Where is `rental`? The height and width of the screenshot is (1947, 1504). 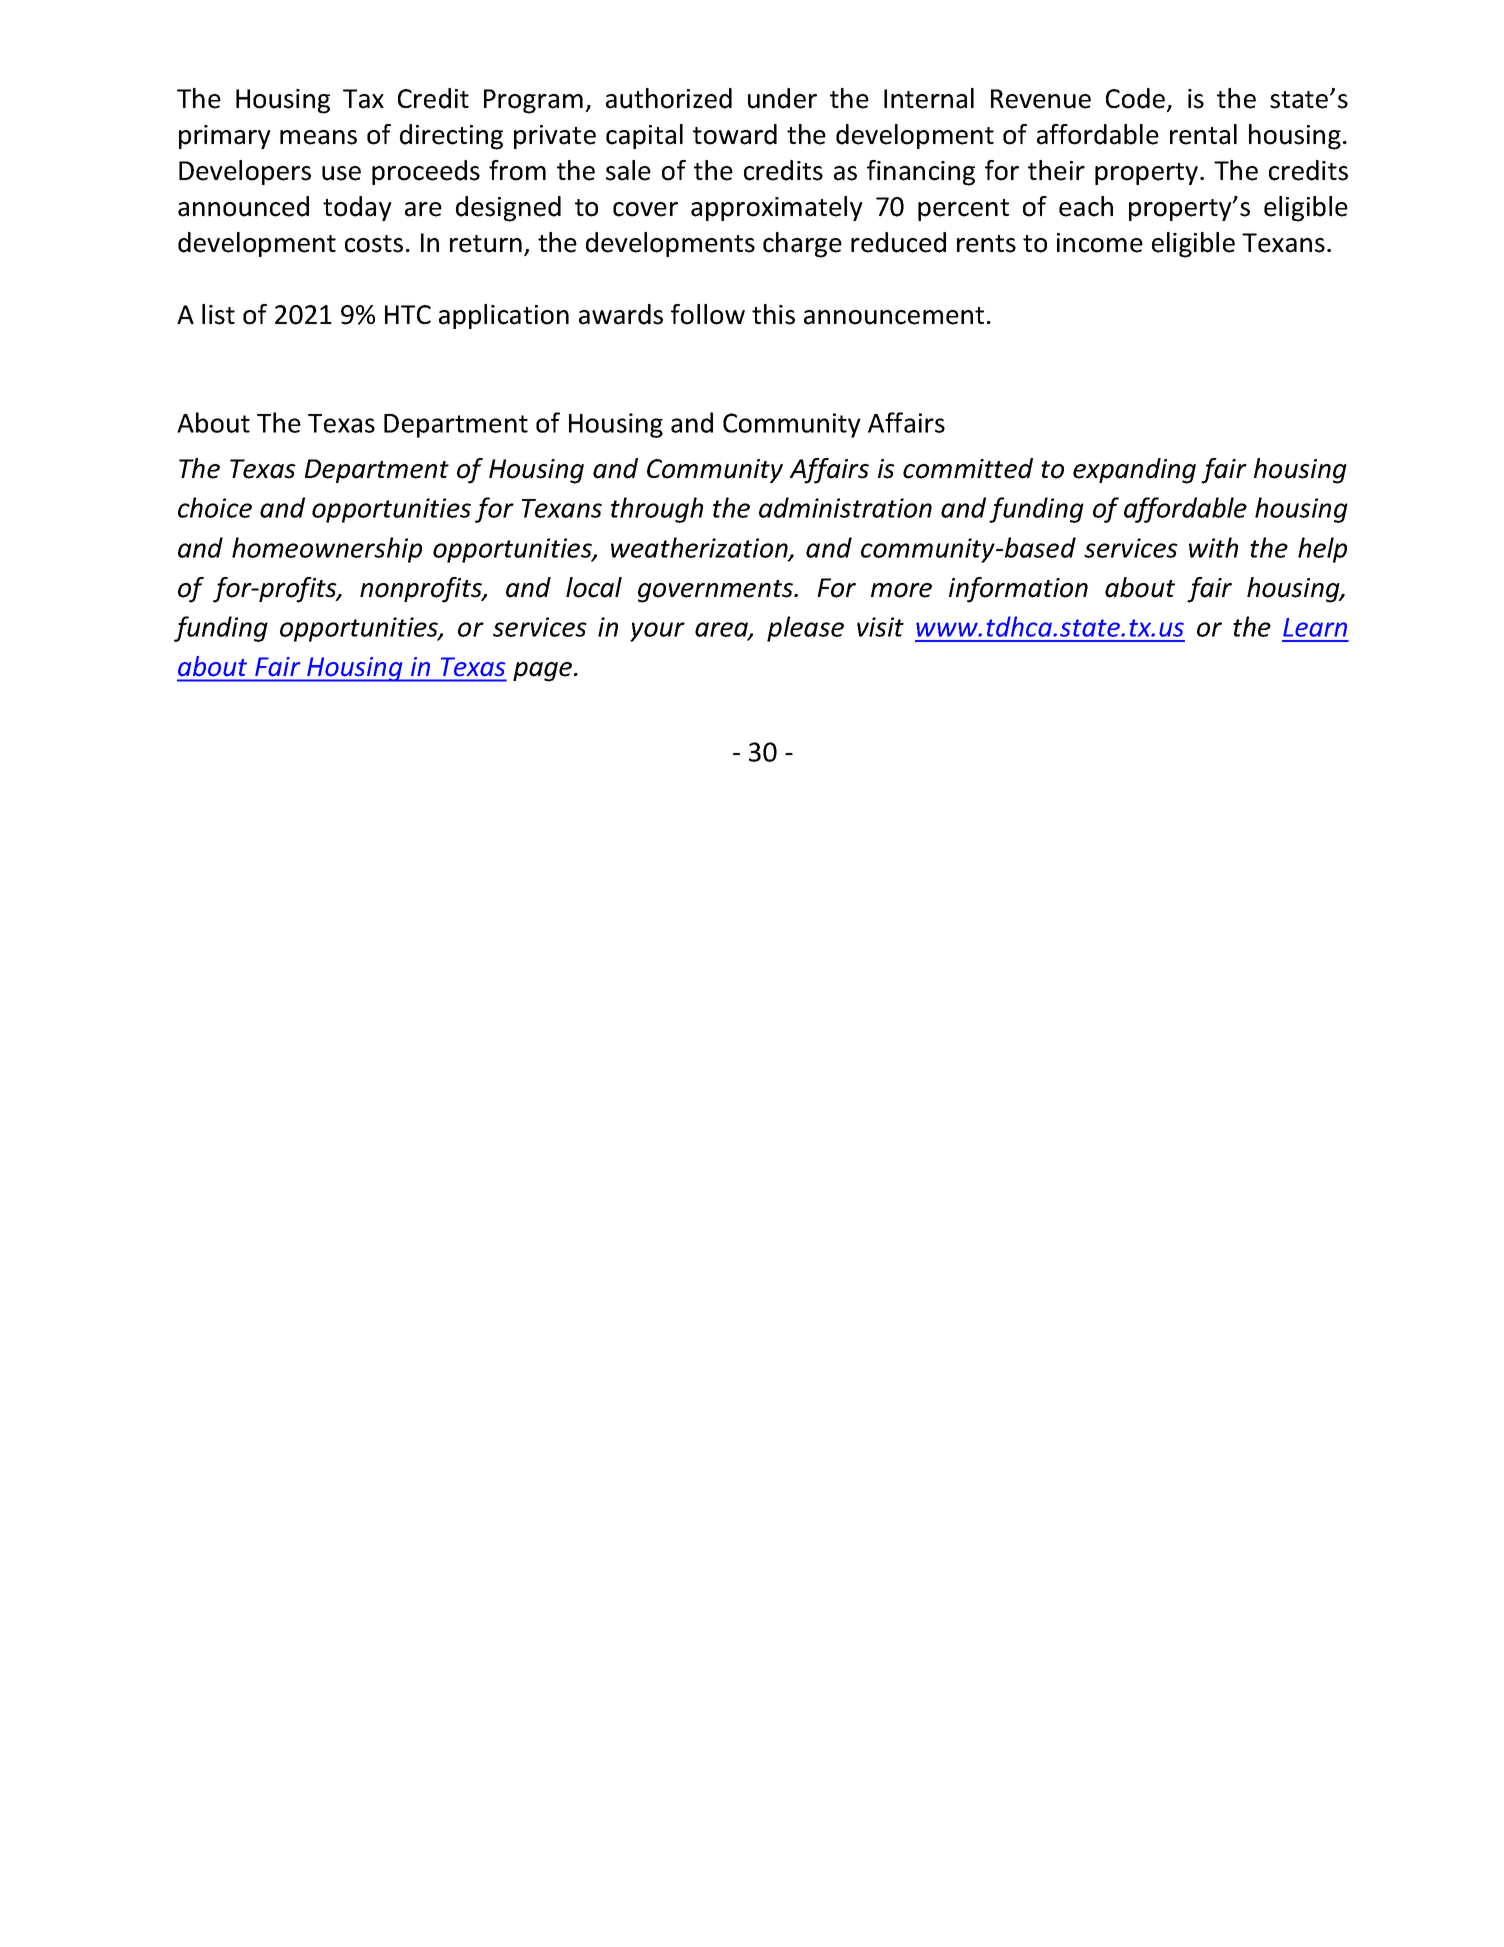 rental is located at coordinates (1203, 134).
